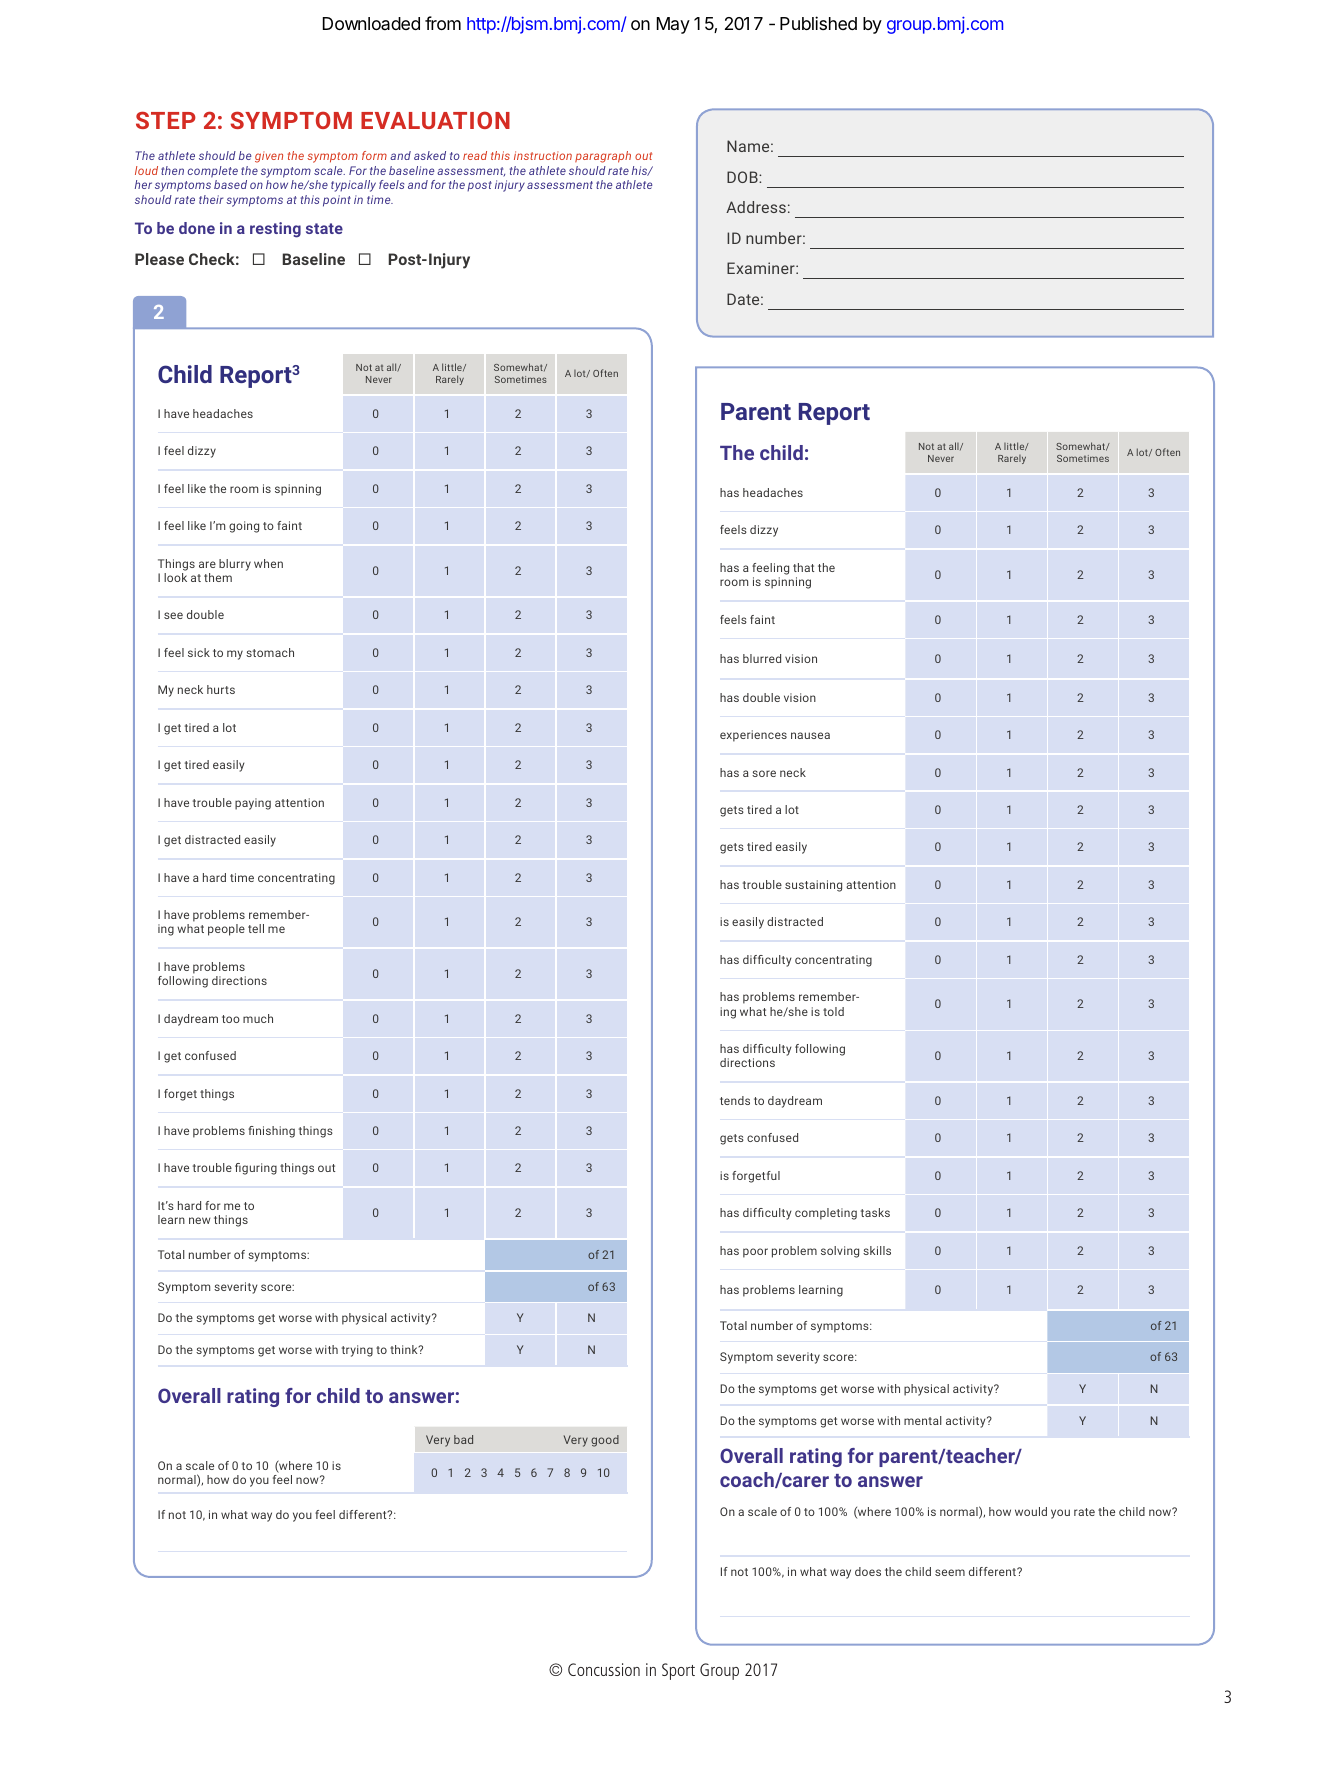  Describe the element at coordinates (256, 1169) in the page. I see `figuring` at that location.
